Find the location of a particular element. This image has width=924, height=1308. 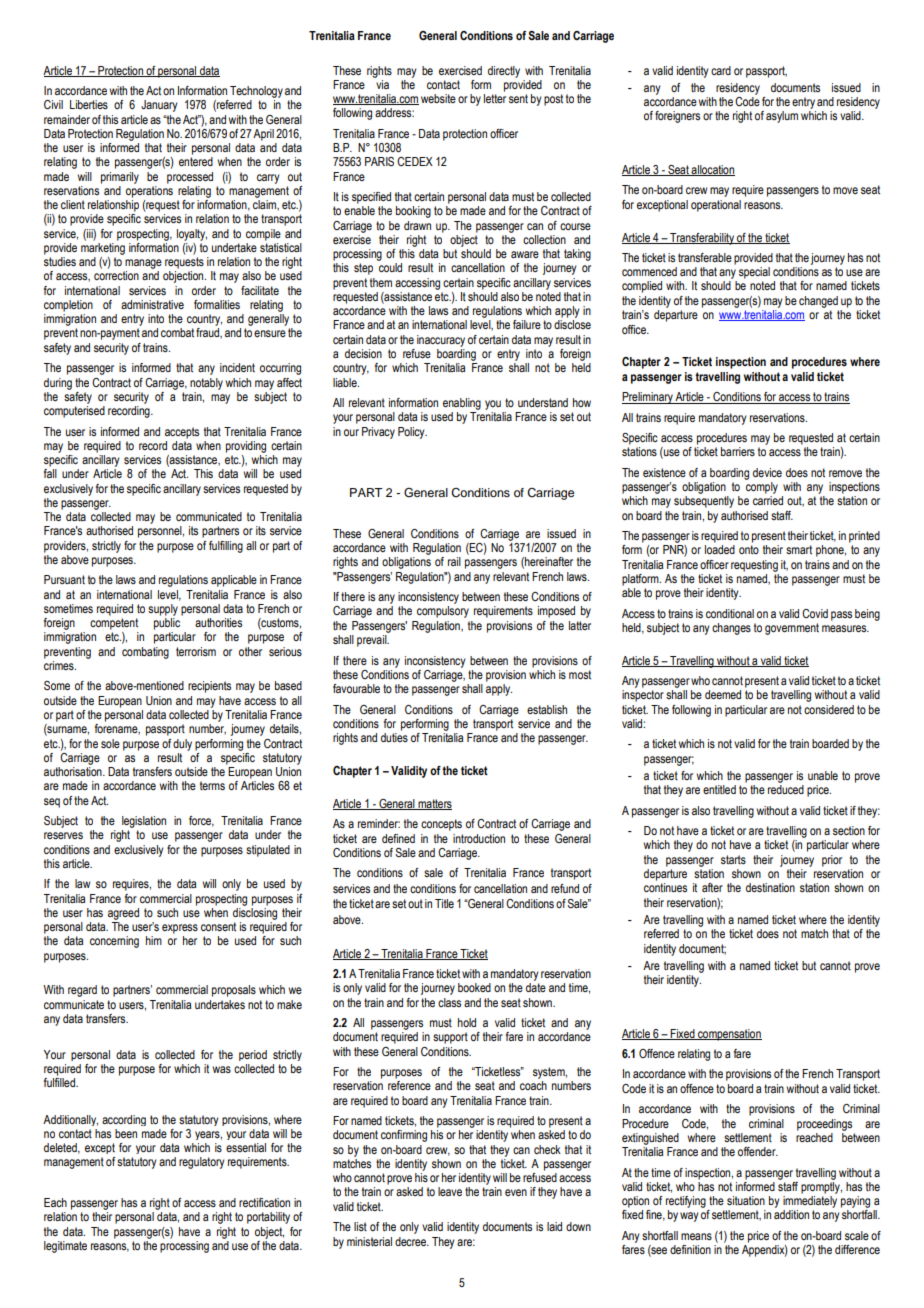

terrorism is located at coordinates (196, 651).
